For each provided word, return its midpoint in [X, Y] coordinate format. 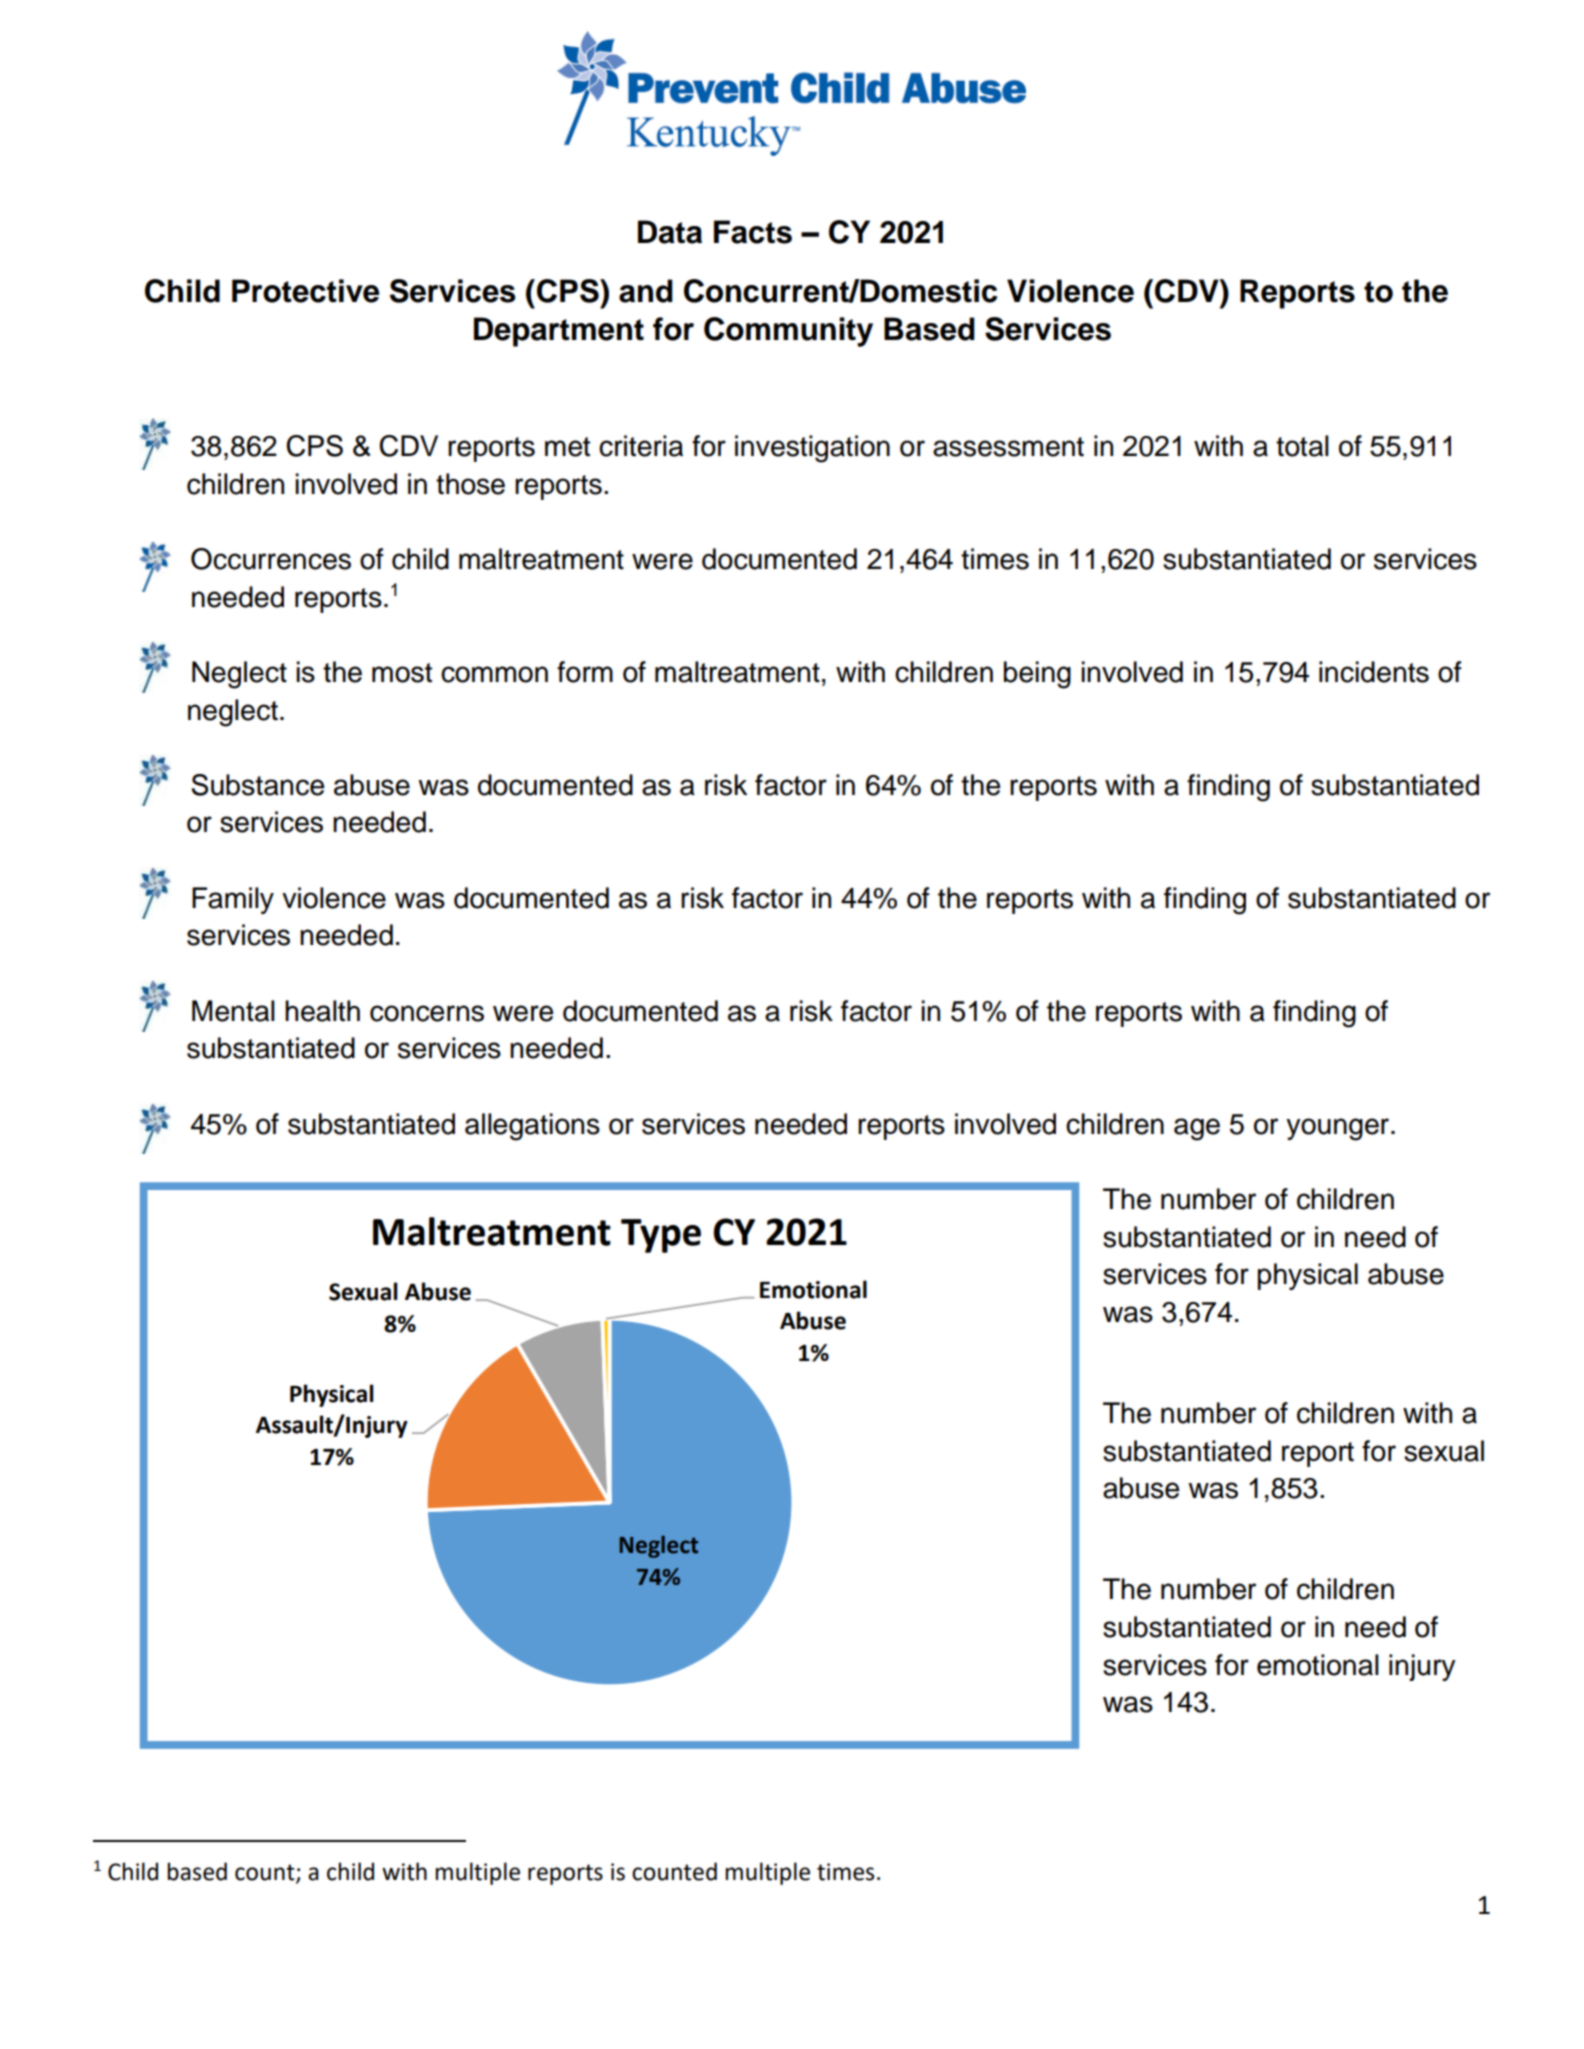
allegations [532, 1127]
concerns [427, 1013]
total [1302, 446]
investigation [812, 449]
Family [233, 900]
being [1037, 675]
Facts [753, 232]
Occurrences [271, 559]
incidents [1374, 672]
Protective [305, 291]
